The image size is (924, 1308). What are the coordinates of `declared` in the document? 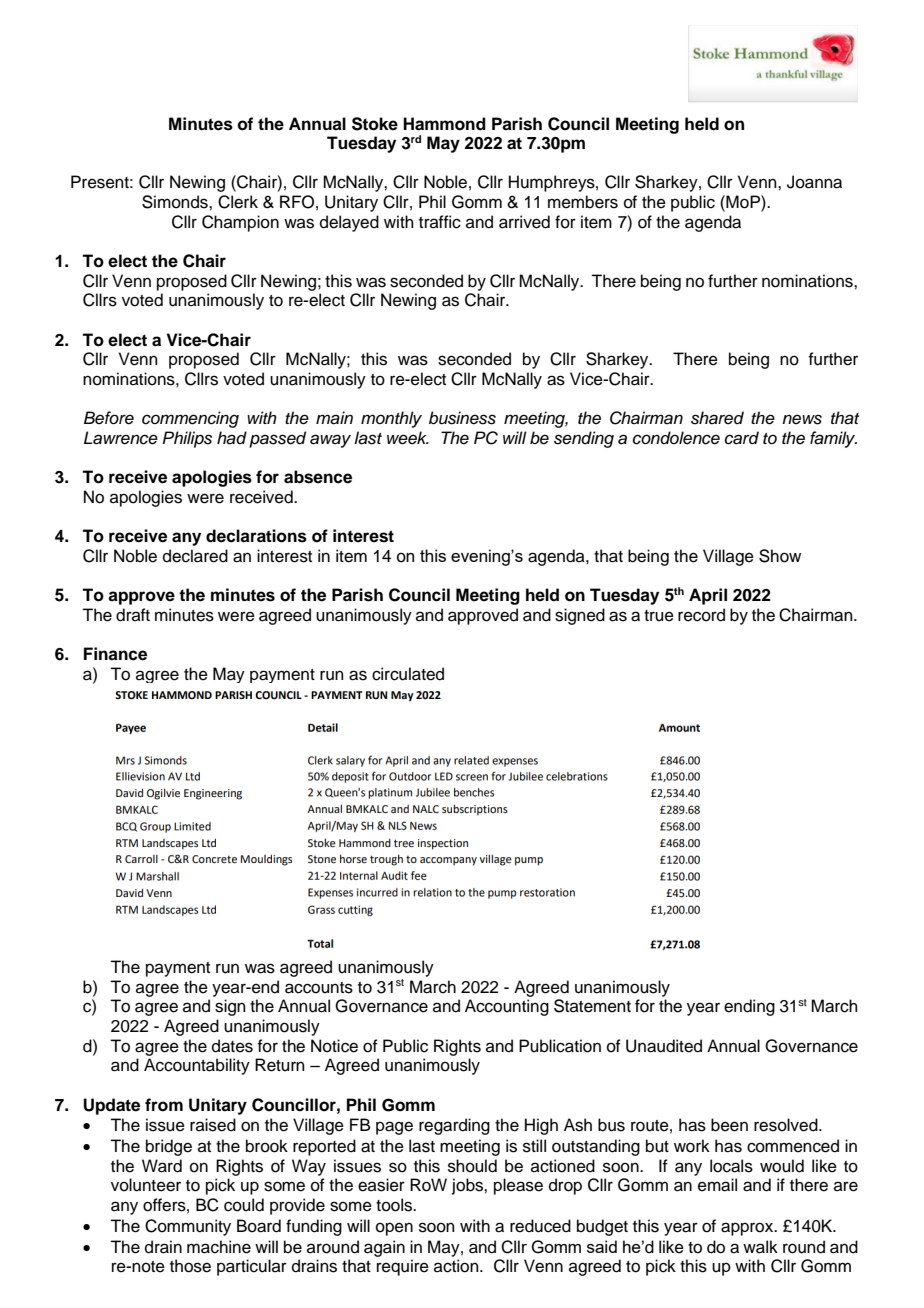 It's located at (195, 556).
